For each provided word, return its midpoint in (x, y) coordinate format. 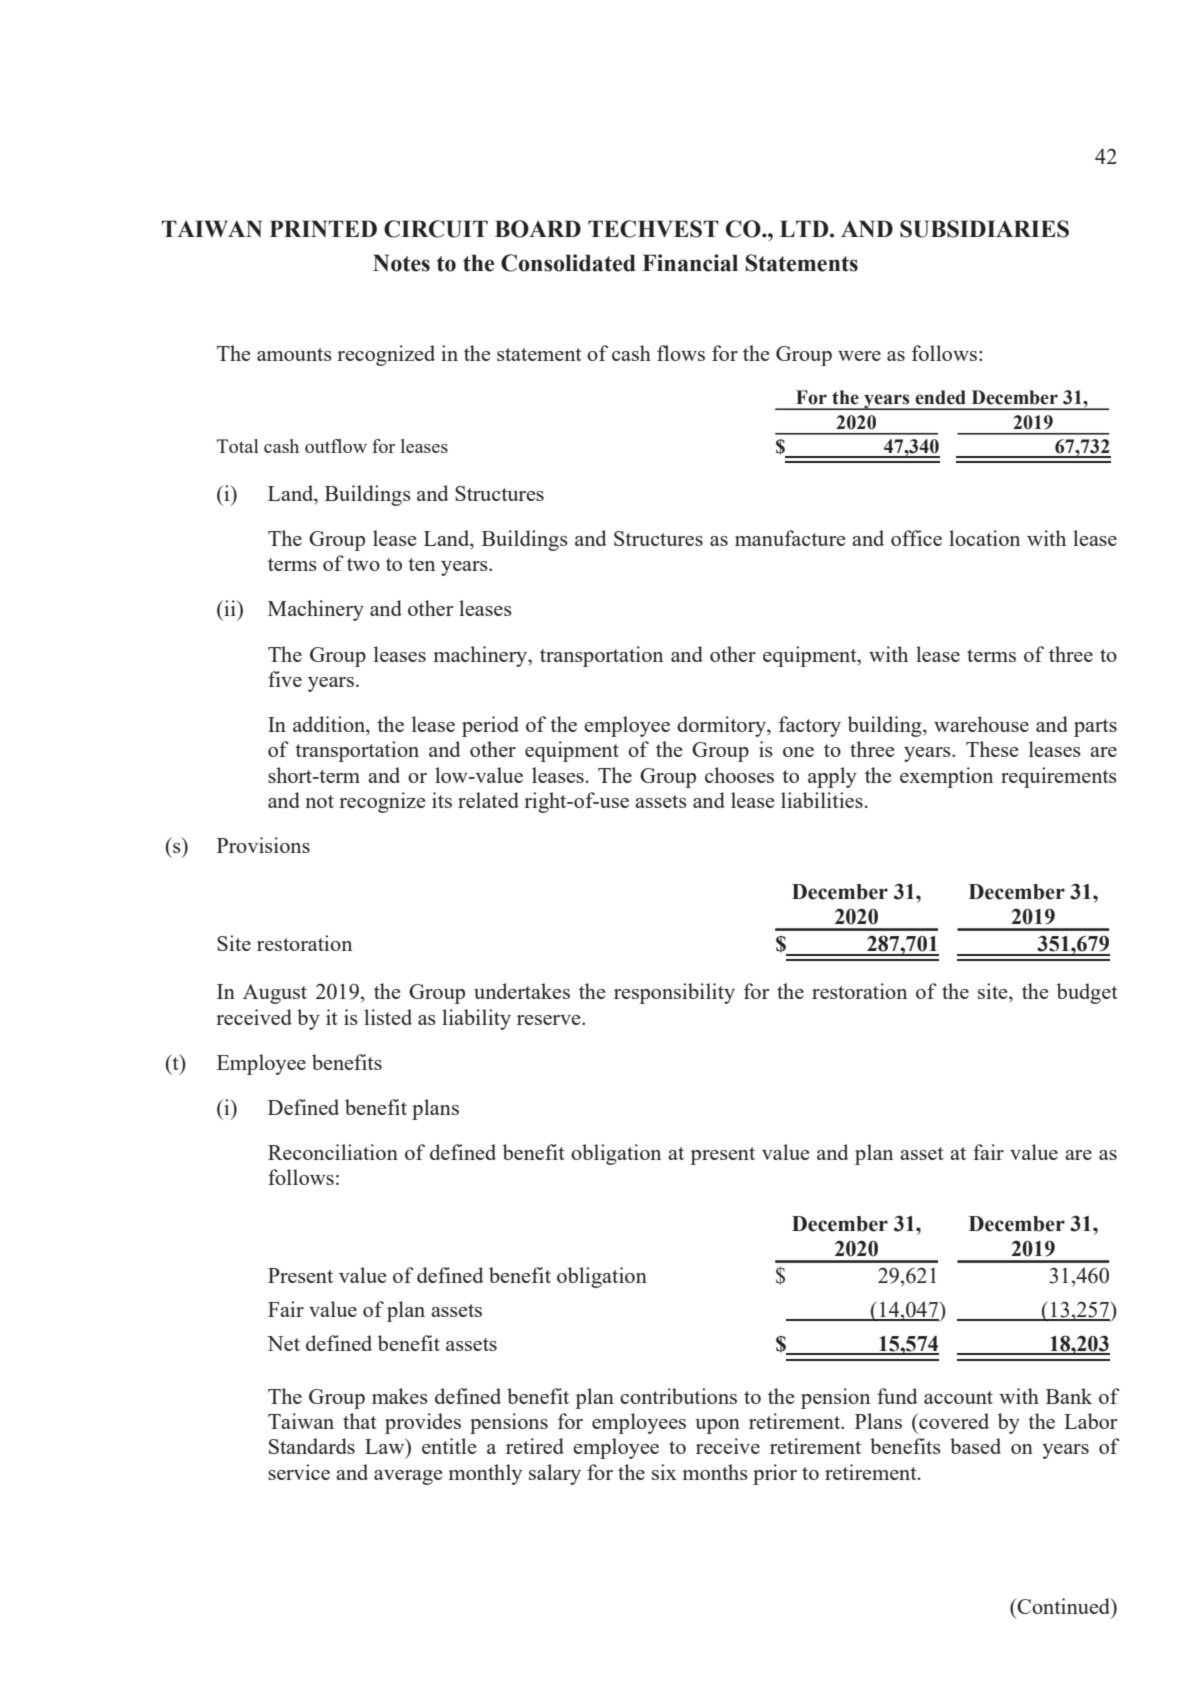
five (285, 679)
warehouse (981, 724)
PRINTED (323, 228)
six (664, 1472)
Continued (1064, 1607)
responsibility (674, 993)
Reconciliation (333, 1152)
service (299, 1472)
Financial (690, 263)
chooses (739, 775)
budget (1087, 993)
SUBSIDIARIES (984, 229)
